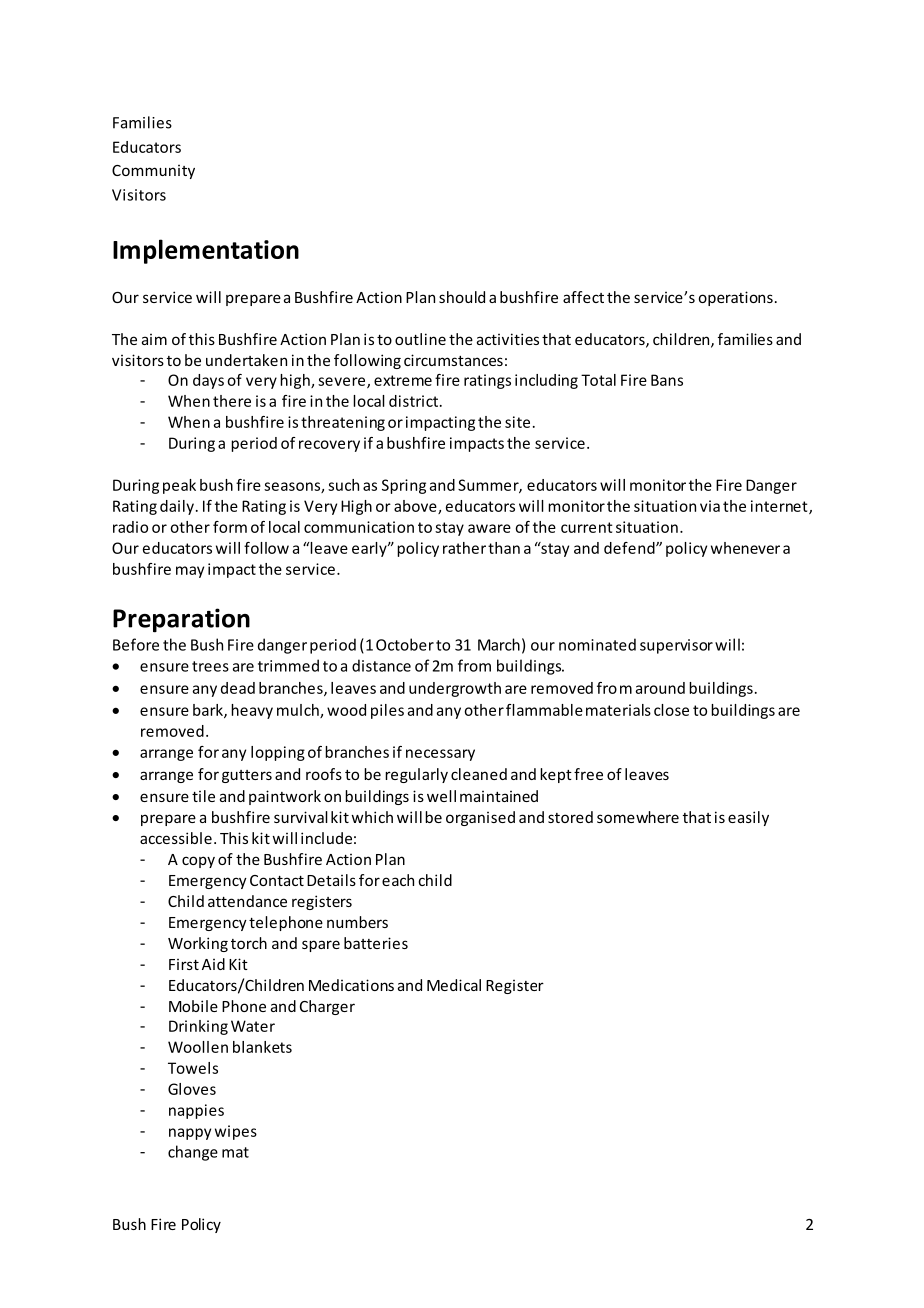  What do you see at coordinates (667, 380) in the screenshot?
I see `Bans` at bounding box center [667, 380].
